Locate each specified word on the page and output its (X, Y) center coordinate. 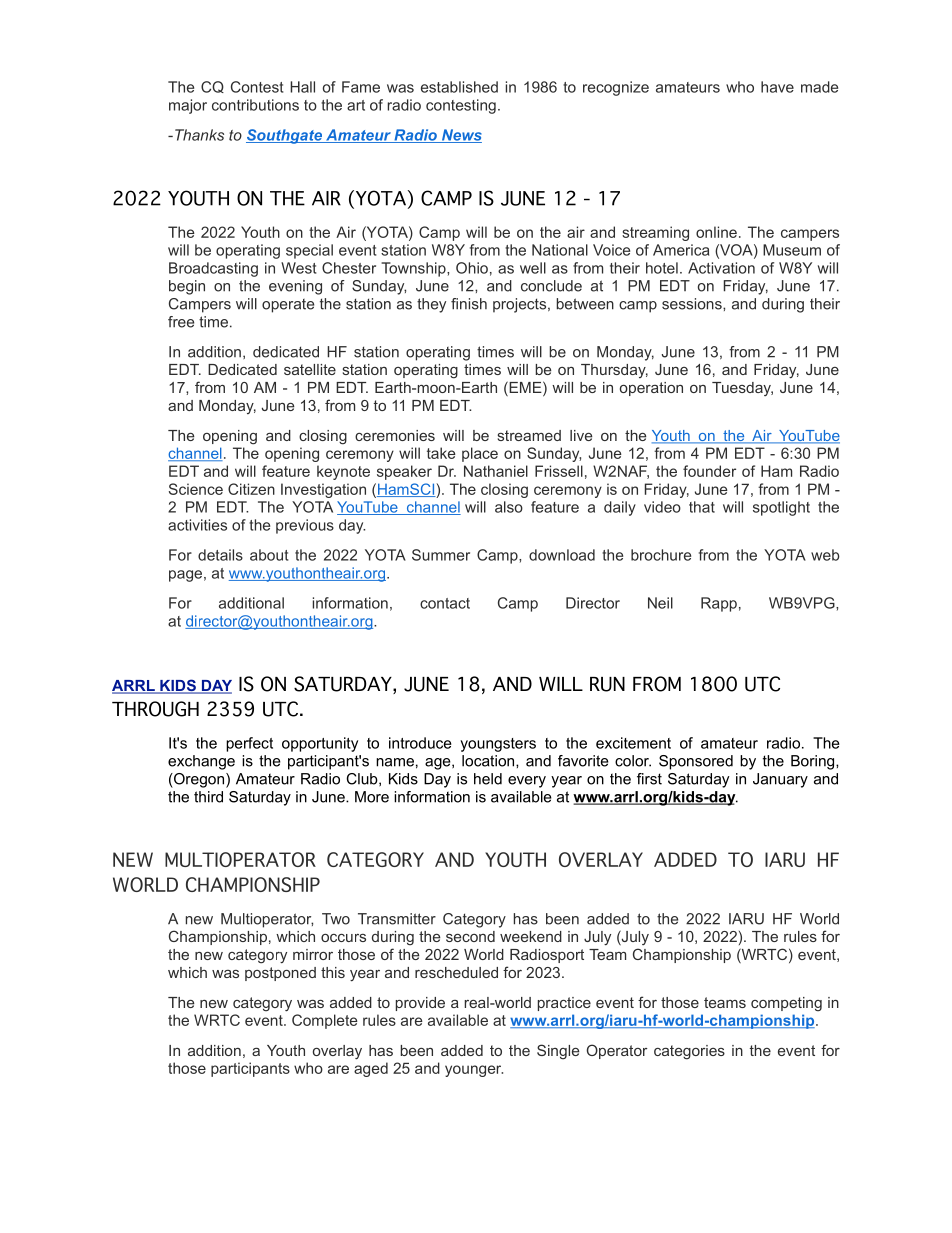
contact (445, 603)
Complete (325, 1021)
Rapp (719, 604)
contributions (255, 105)
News (461, 136)
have (777, 87)
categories (689, 1052)
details (220, 555)
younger (474, 1071)
